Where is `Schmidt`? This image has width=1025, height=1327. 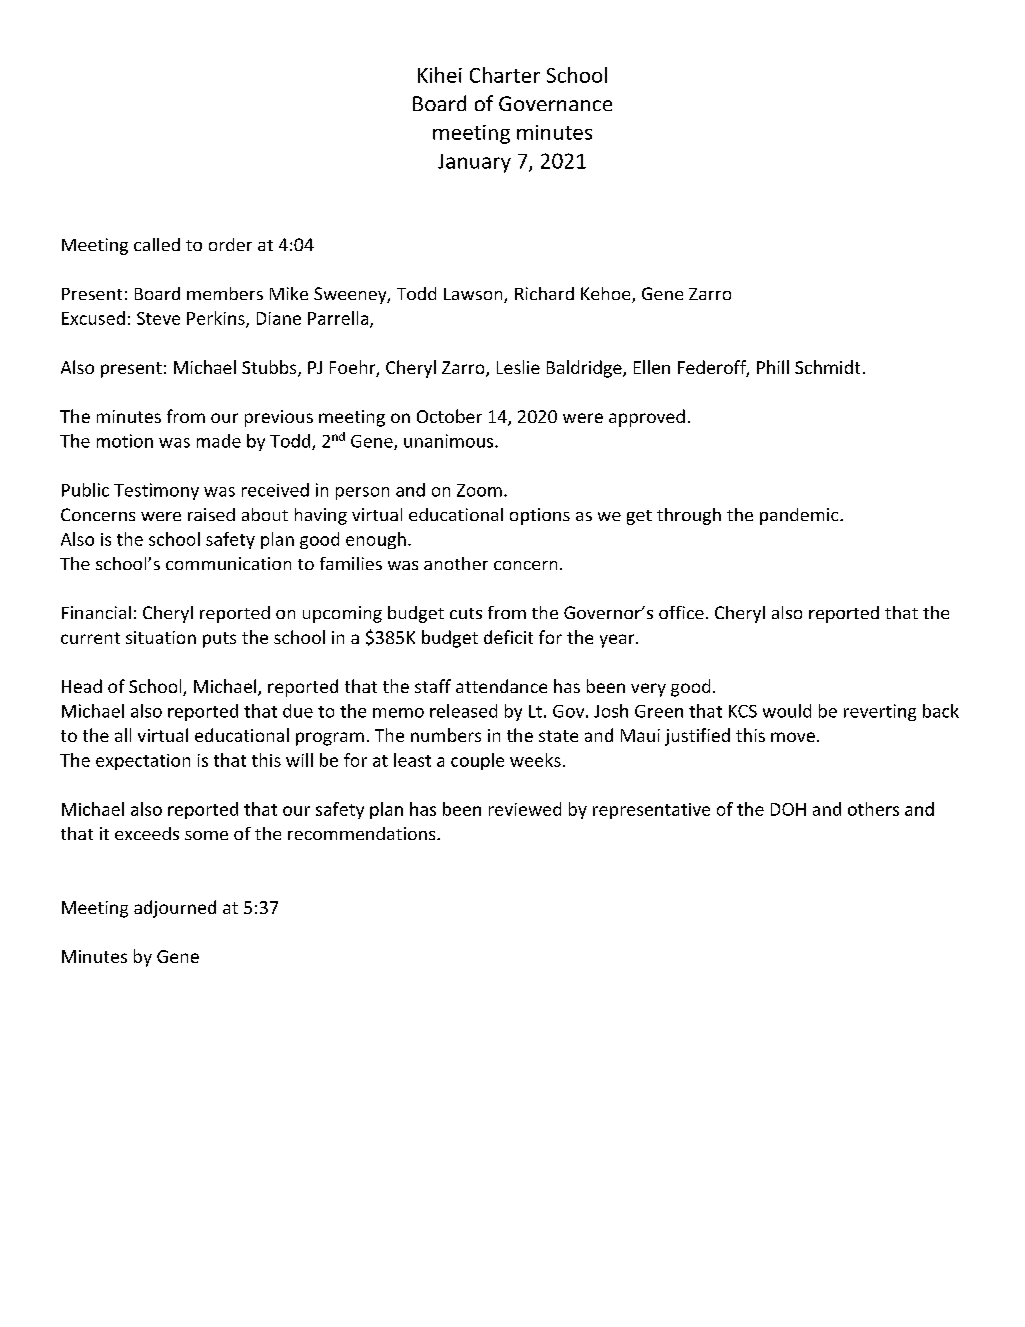
Schmidt is located at coordinates (827, 367).
